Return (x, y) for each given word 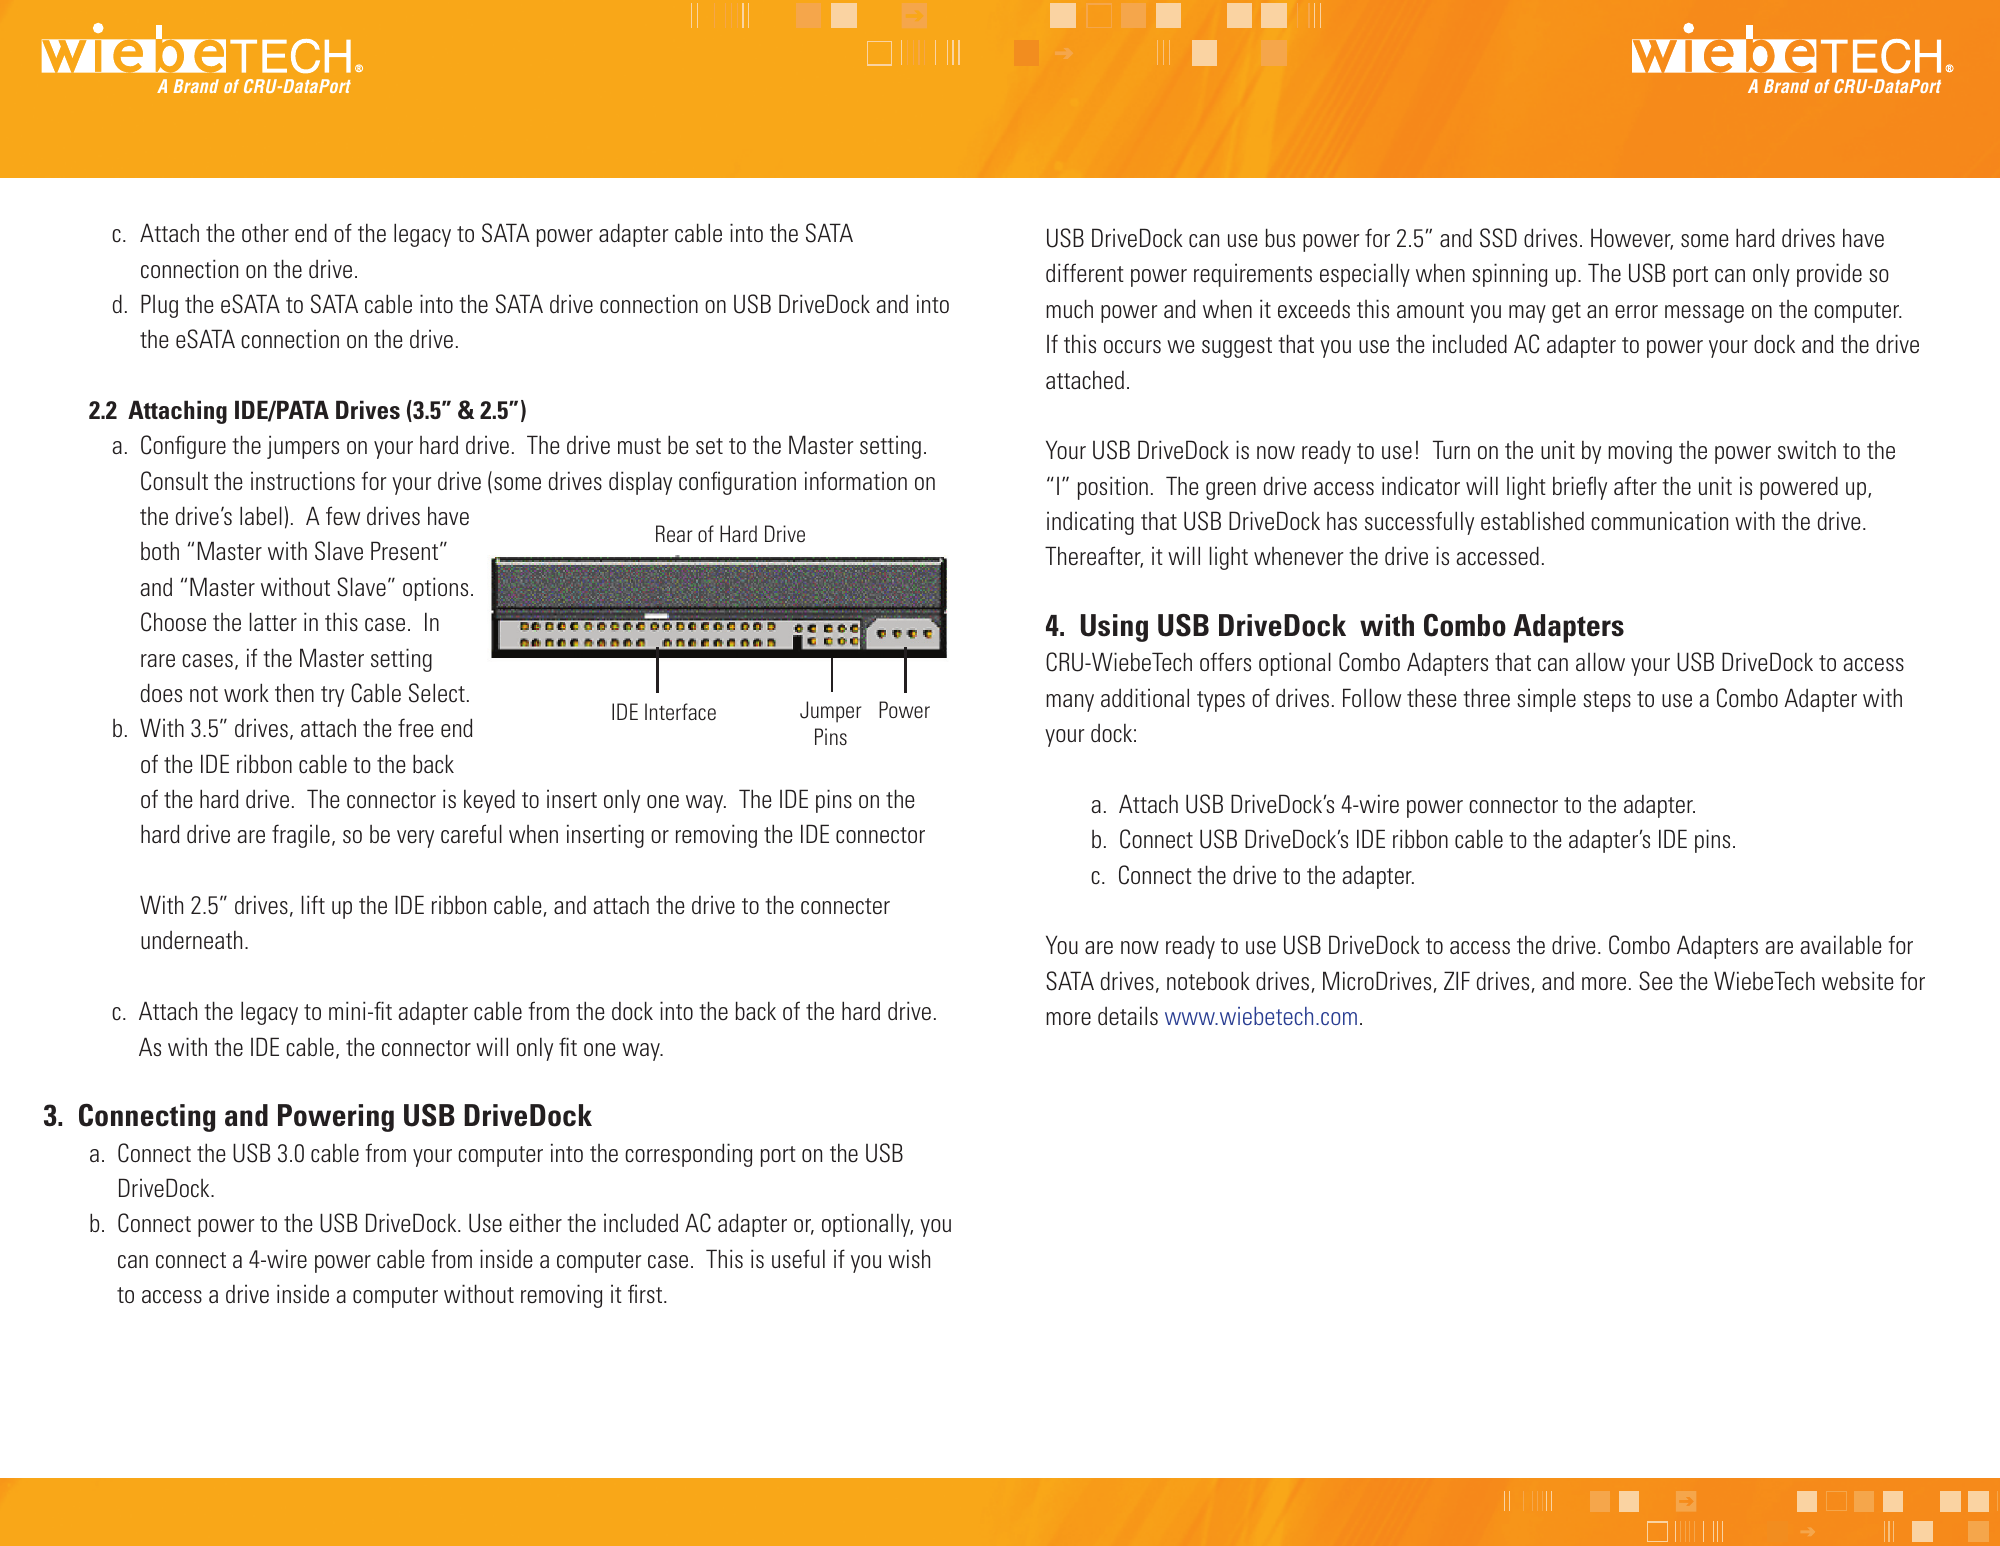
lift (313, 904)
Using (1114, 628)
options (435, 589)
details (1128, 1015)
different (1085, 272)
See (1656, 981)
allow (1600, 661)
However (1632, 239)
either (535, 1222)
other (265, 232)
